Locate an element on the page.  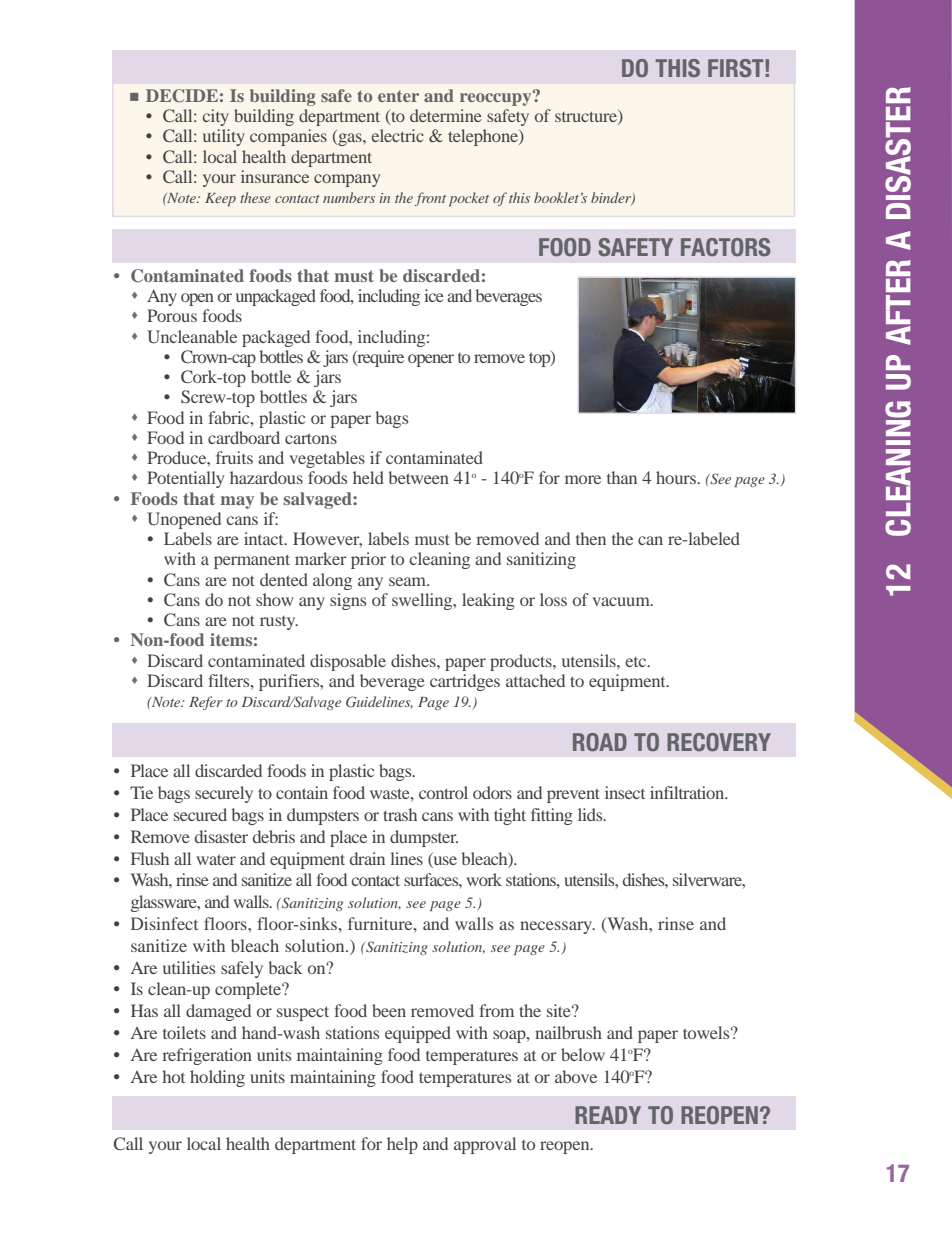
holding is located at coordinates (217, 1078).
